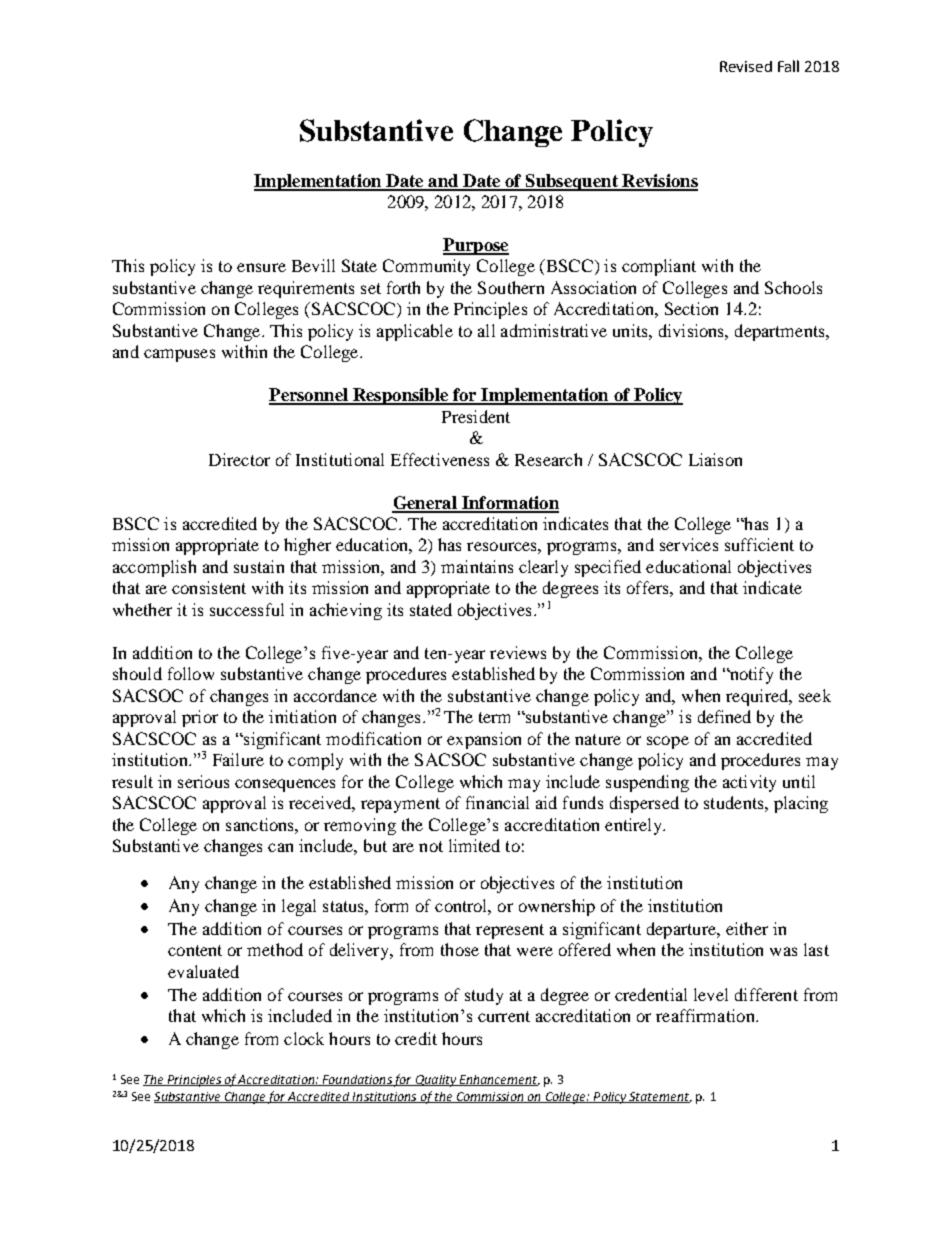 This image has width=952, height=1233. Describe the element at coordinates (179, 355) in the image. I see `campuses` at that location.
